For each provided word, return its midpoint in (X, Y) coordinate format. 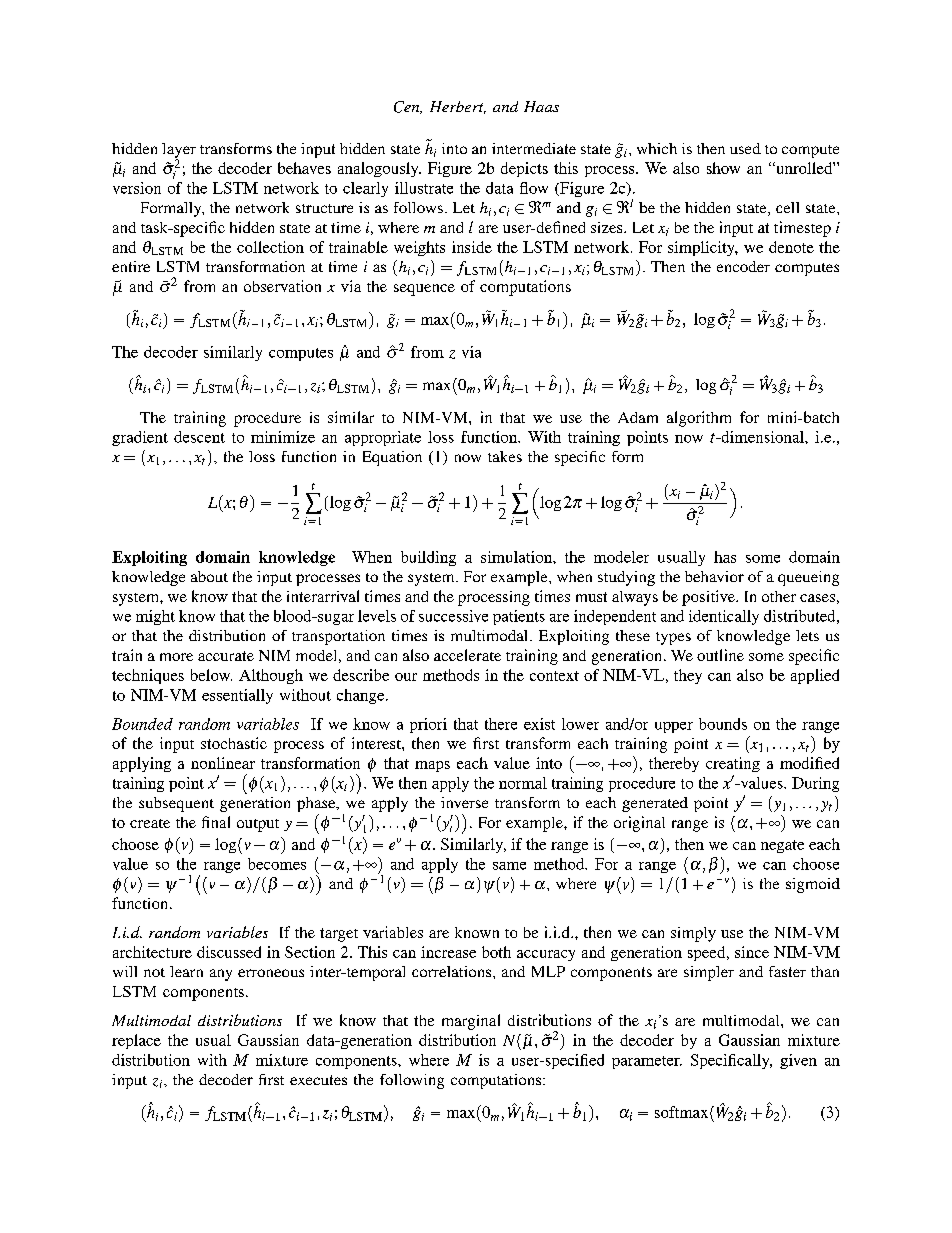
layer (179, 151)
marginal (471, 1022)
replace (136, 1041)
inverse (464, 802)
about (209, 576)
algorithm (699, 419)
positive (709, 598)
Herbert (458, 107)
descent (199, 437)
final (216, 822)
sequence (424, 290)
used (745, 148)
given (798, 1061)
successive (453, 616)
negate (782, 846)
